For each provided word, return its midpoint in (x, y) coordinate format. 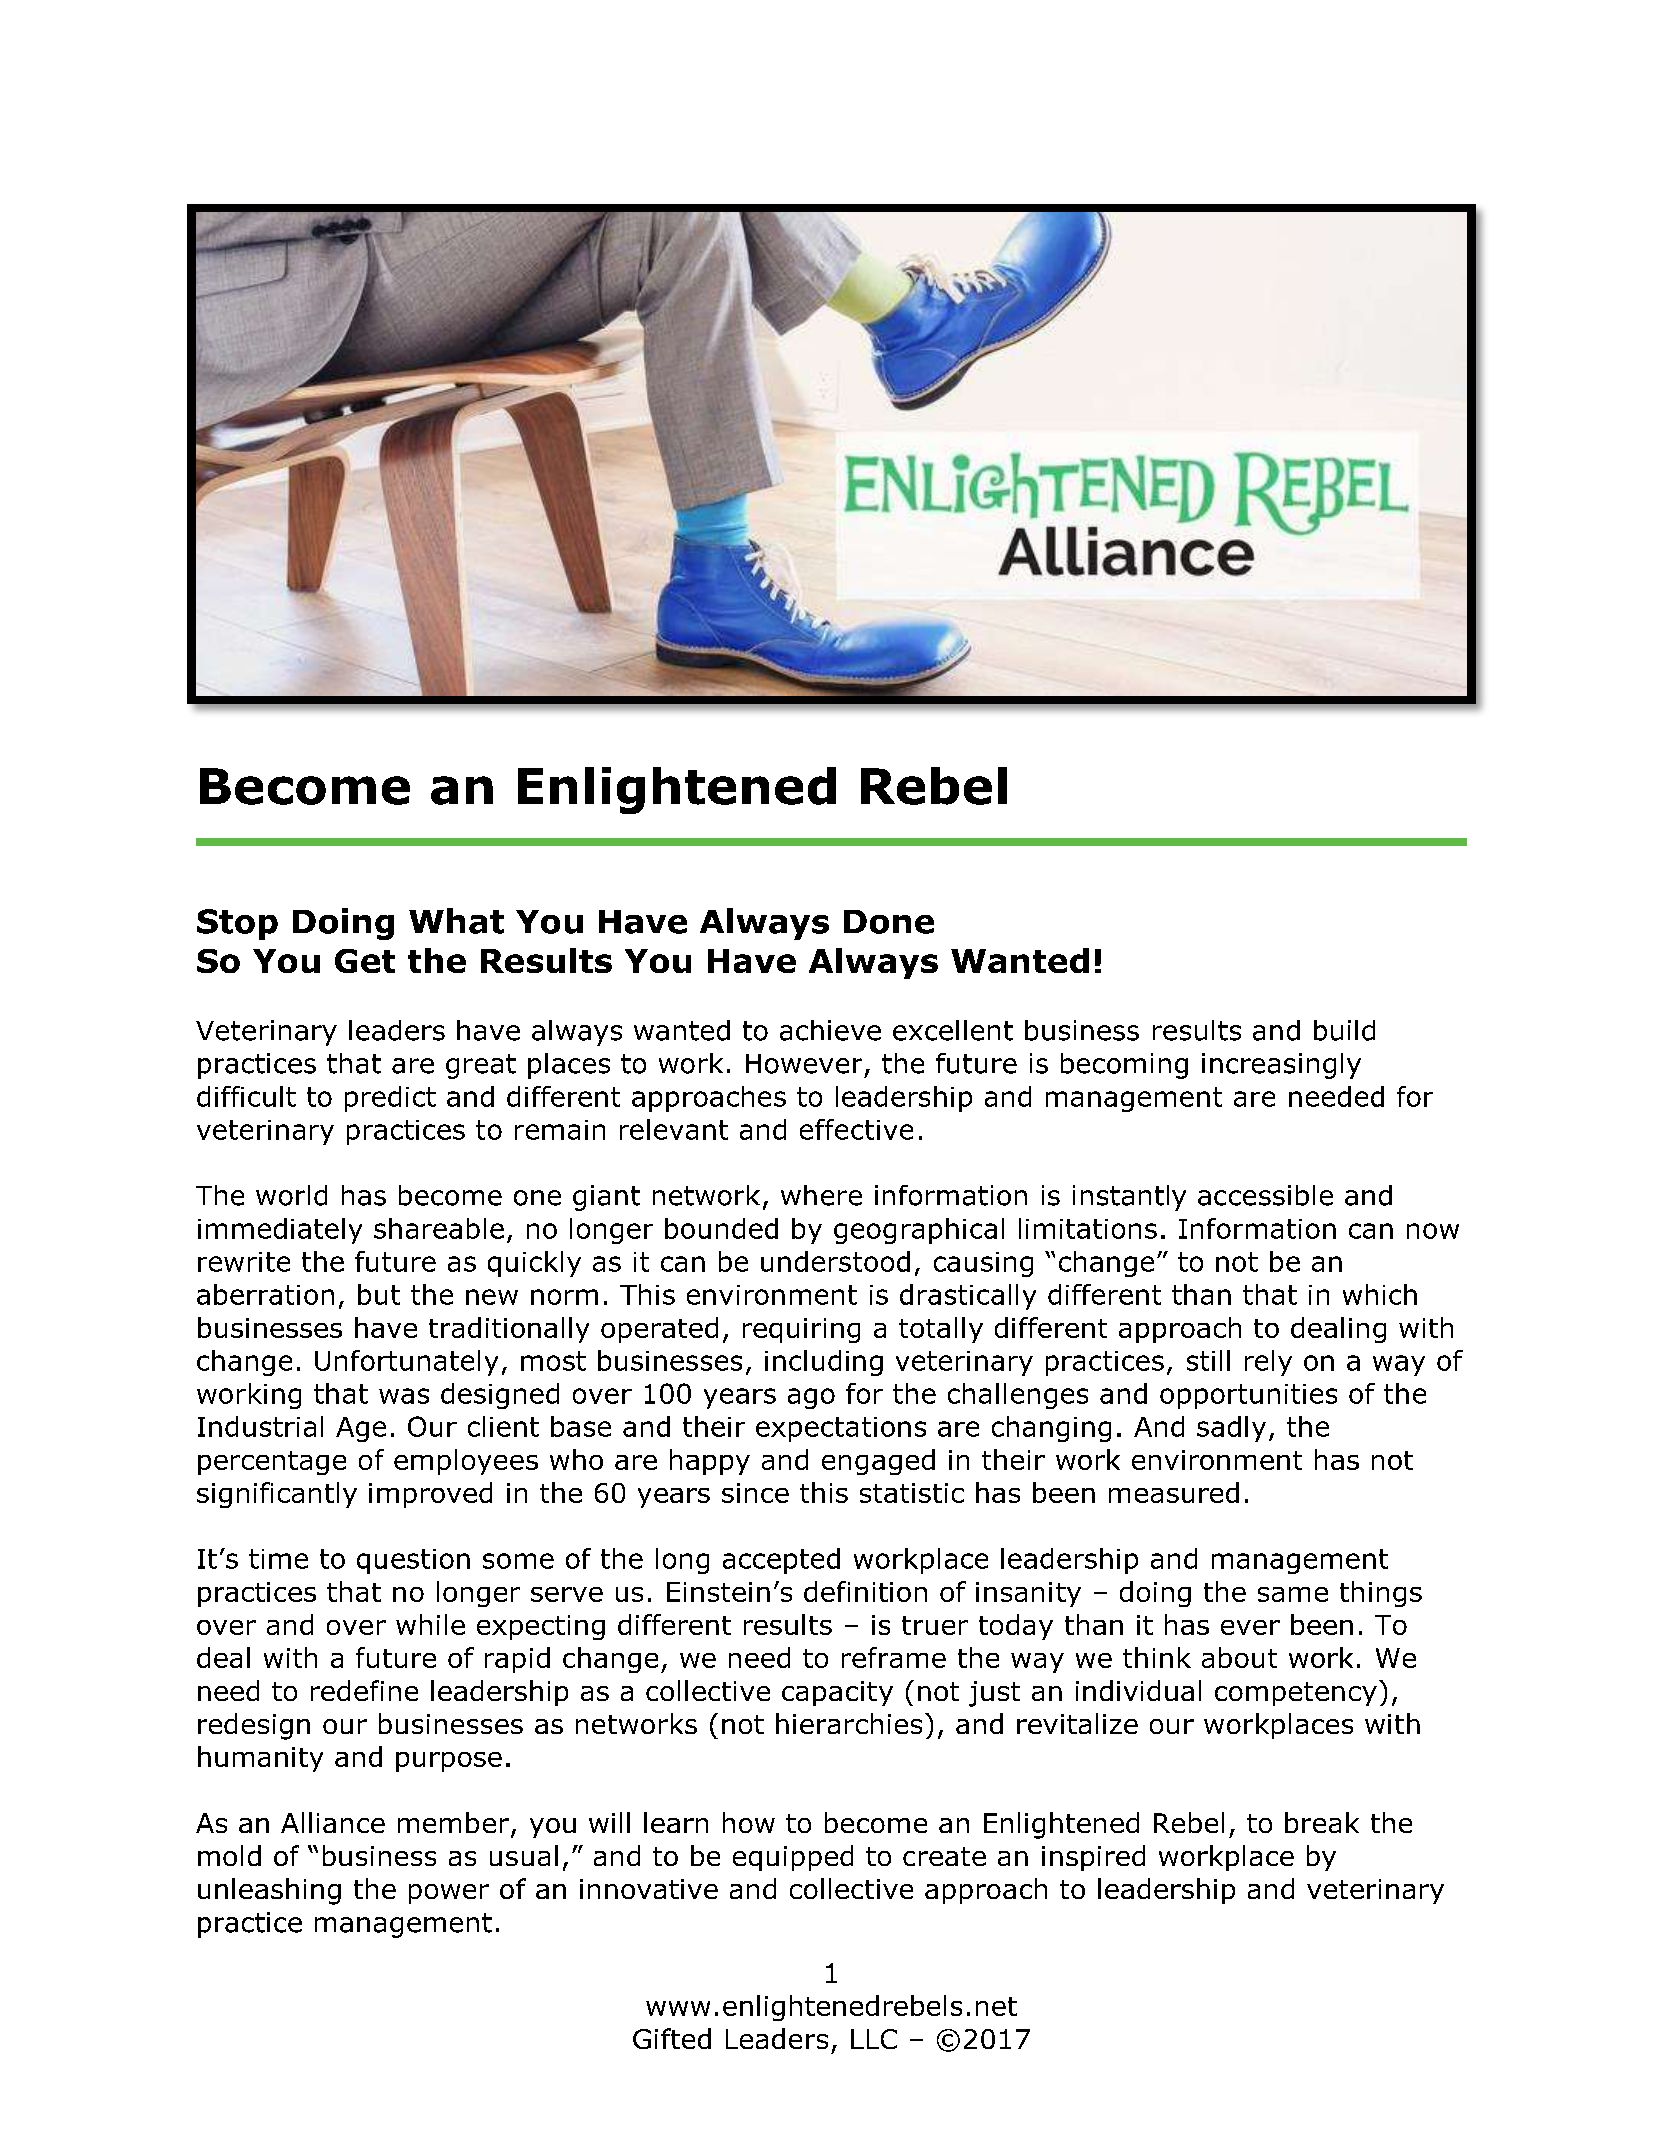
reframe (894, 1657)
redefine (364, 1690)
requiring (801, 1330)
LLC (874, 2039)
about (1239, 1657)
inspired (1093, 1858)
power (449, 1894)
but (379, 1294)
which (1380, 1294)
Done (889, 922)
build (1344, 1030)
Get (365, 961)
